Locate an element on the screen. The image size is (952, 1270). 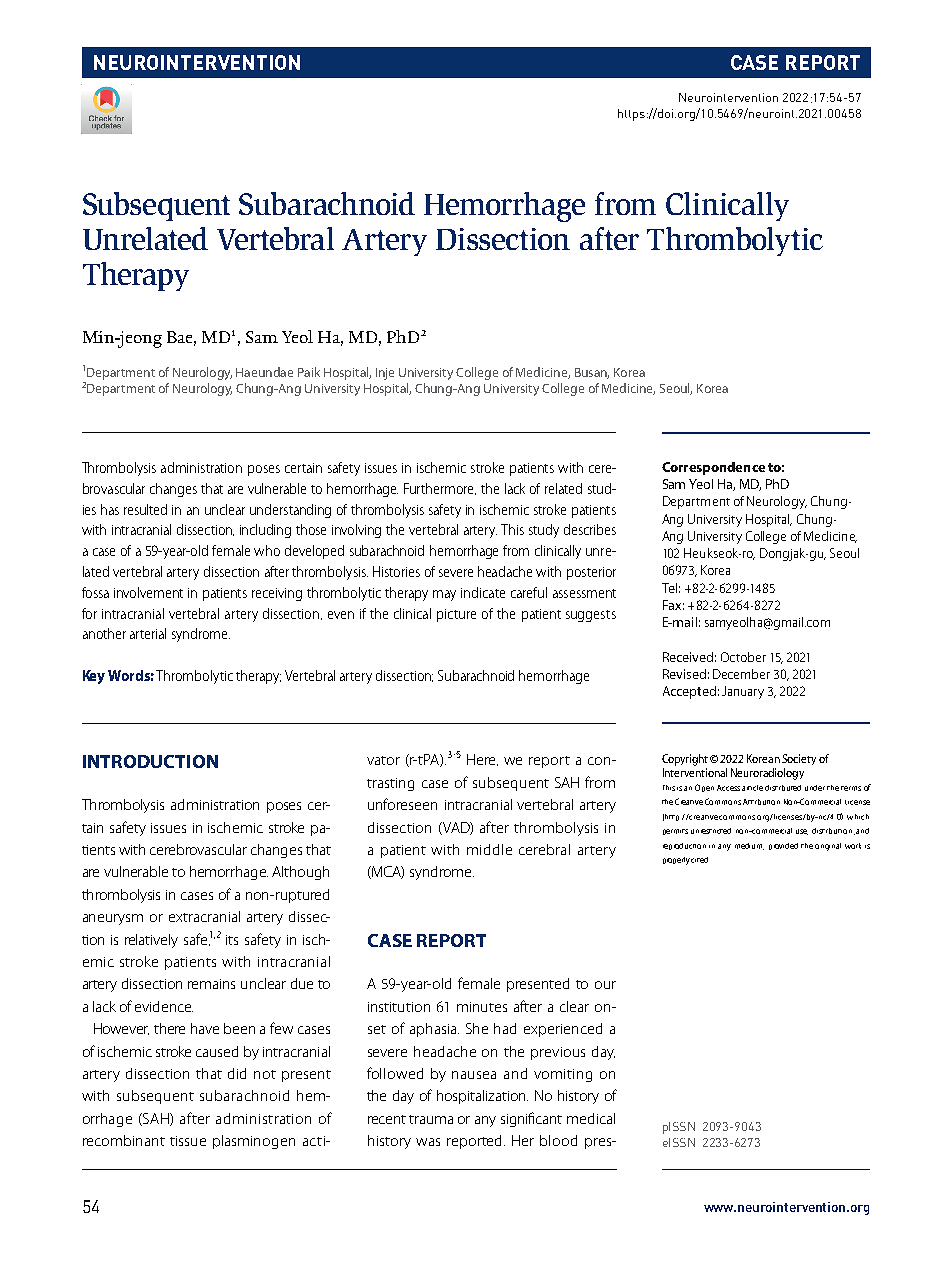
Key is located at coordinates (94, 677).
